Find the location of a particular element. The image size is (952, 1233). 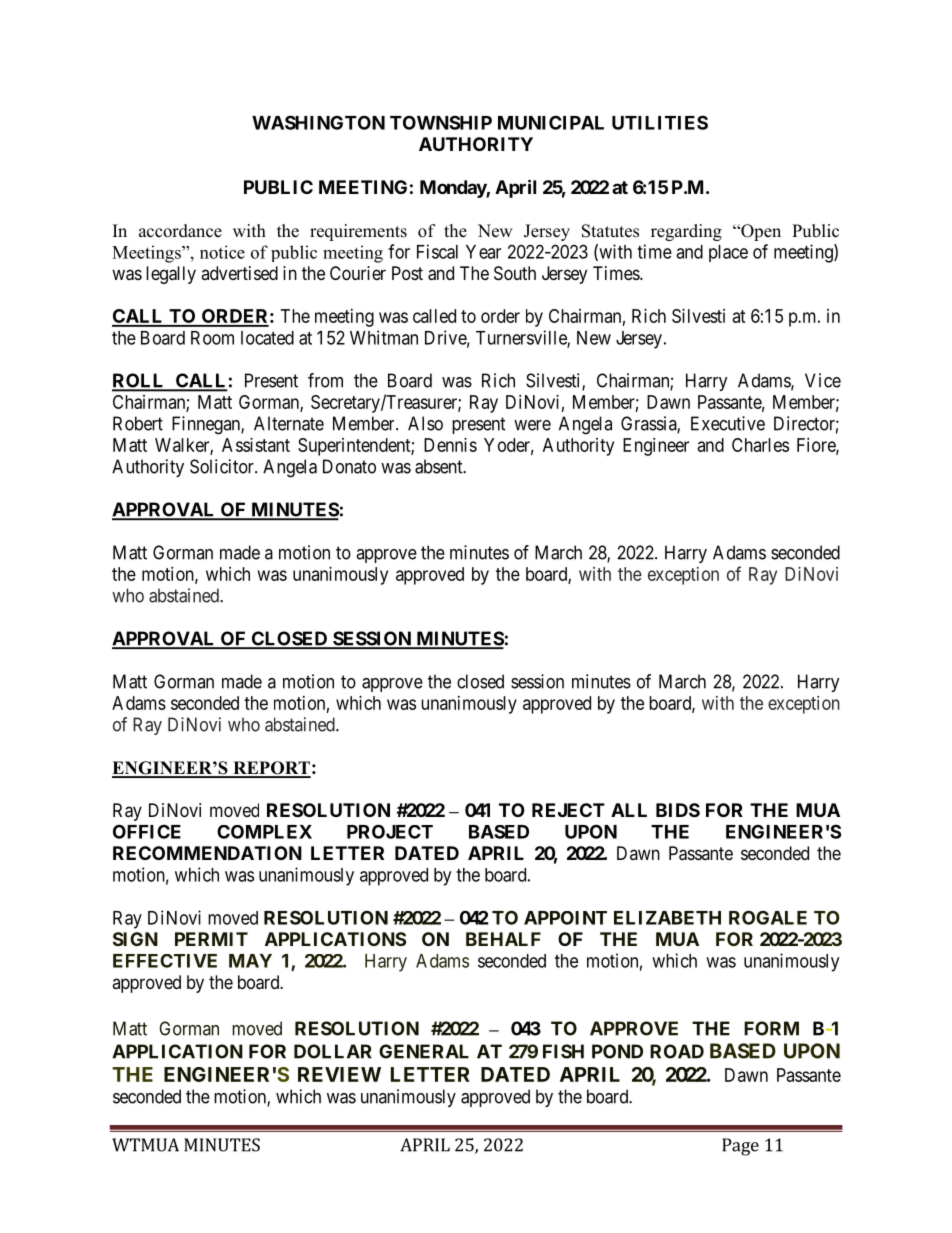

REVIEW is located at coordinates (339, 1074).
